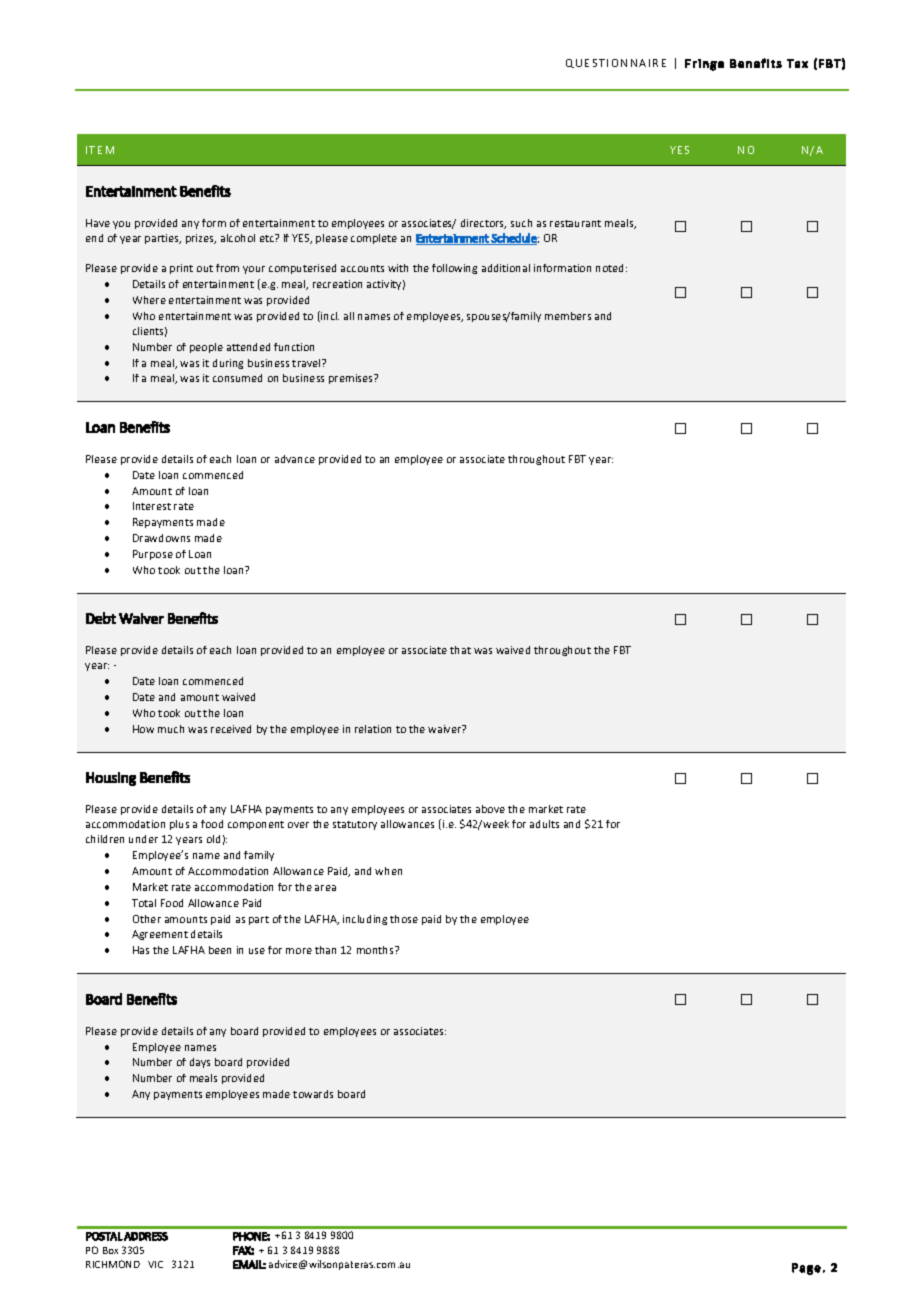  Describe the element at coordinates (146, 1236) in the screenshot. I see `ADDRESS` at that location.
